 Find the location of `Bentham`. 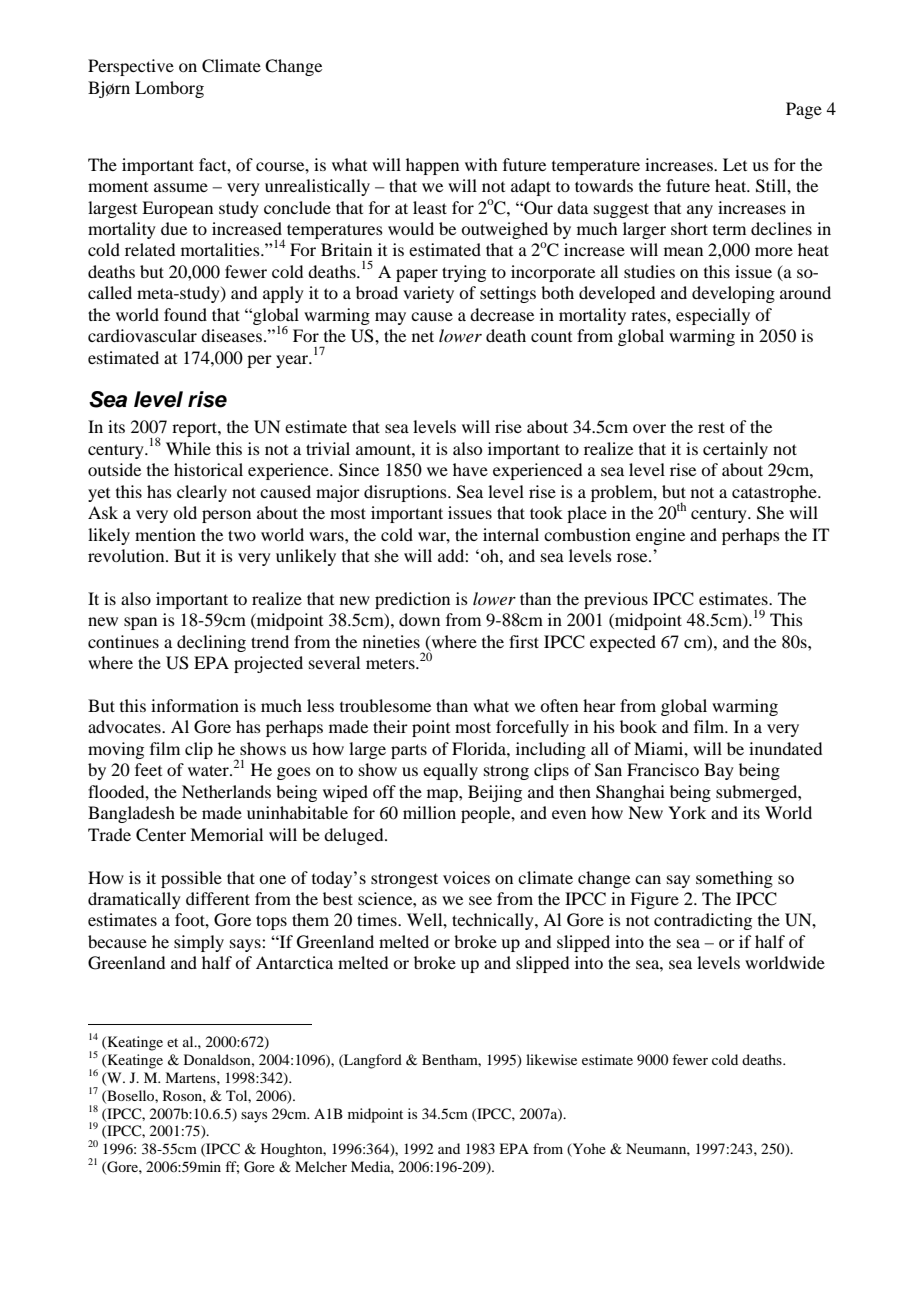

Bentham is located at coordinates (451, 1060).
